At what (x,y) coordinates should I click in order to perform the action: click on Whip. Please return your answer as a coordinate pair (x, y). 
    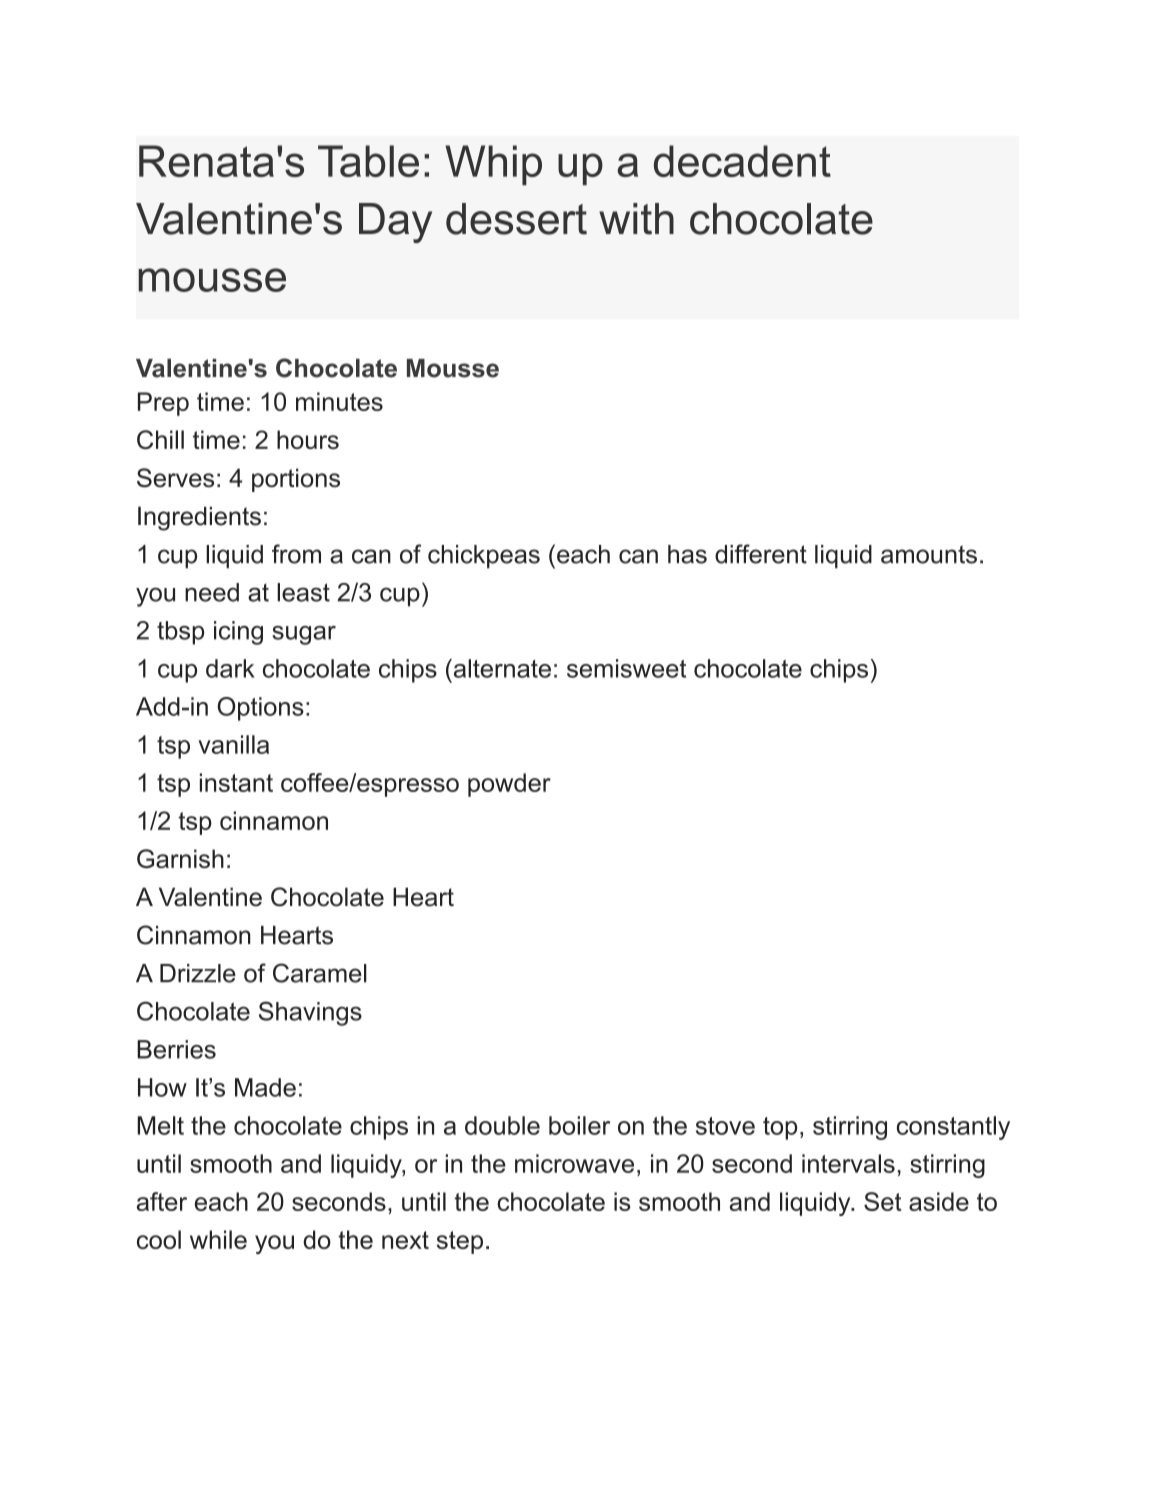
    Looking at the image, I should click on (493, 165).
